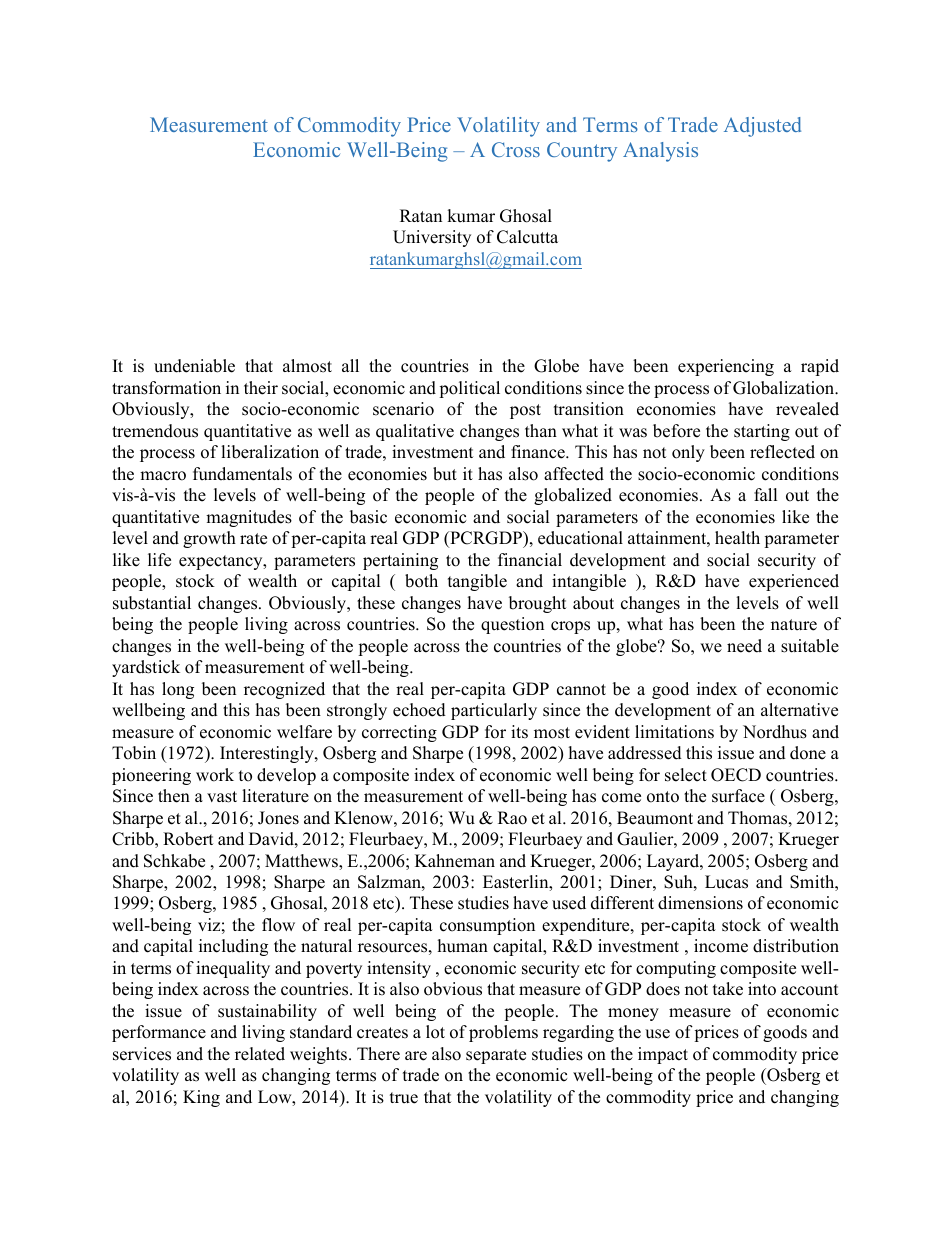 Image resolution: width=952 pixels, height=1233 pixels. Describe the element at coordinates (582, 152) in the image. I see `Country` at that location.
